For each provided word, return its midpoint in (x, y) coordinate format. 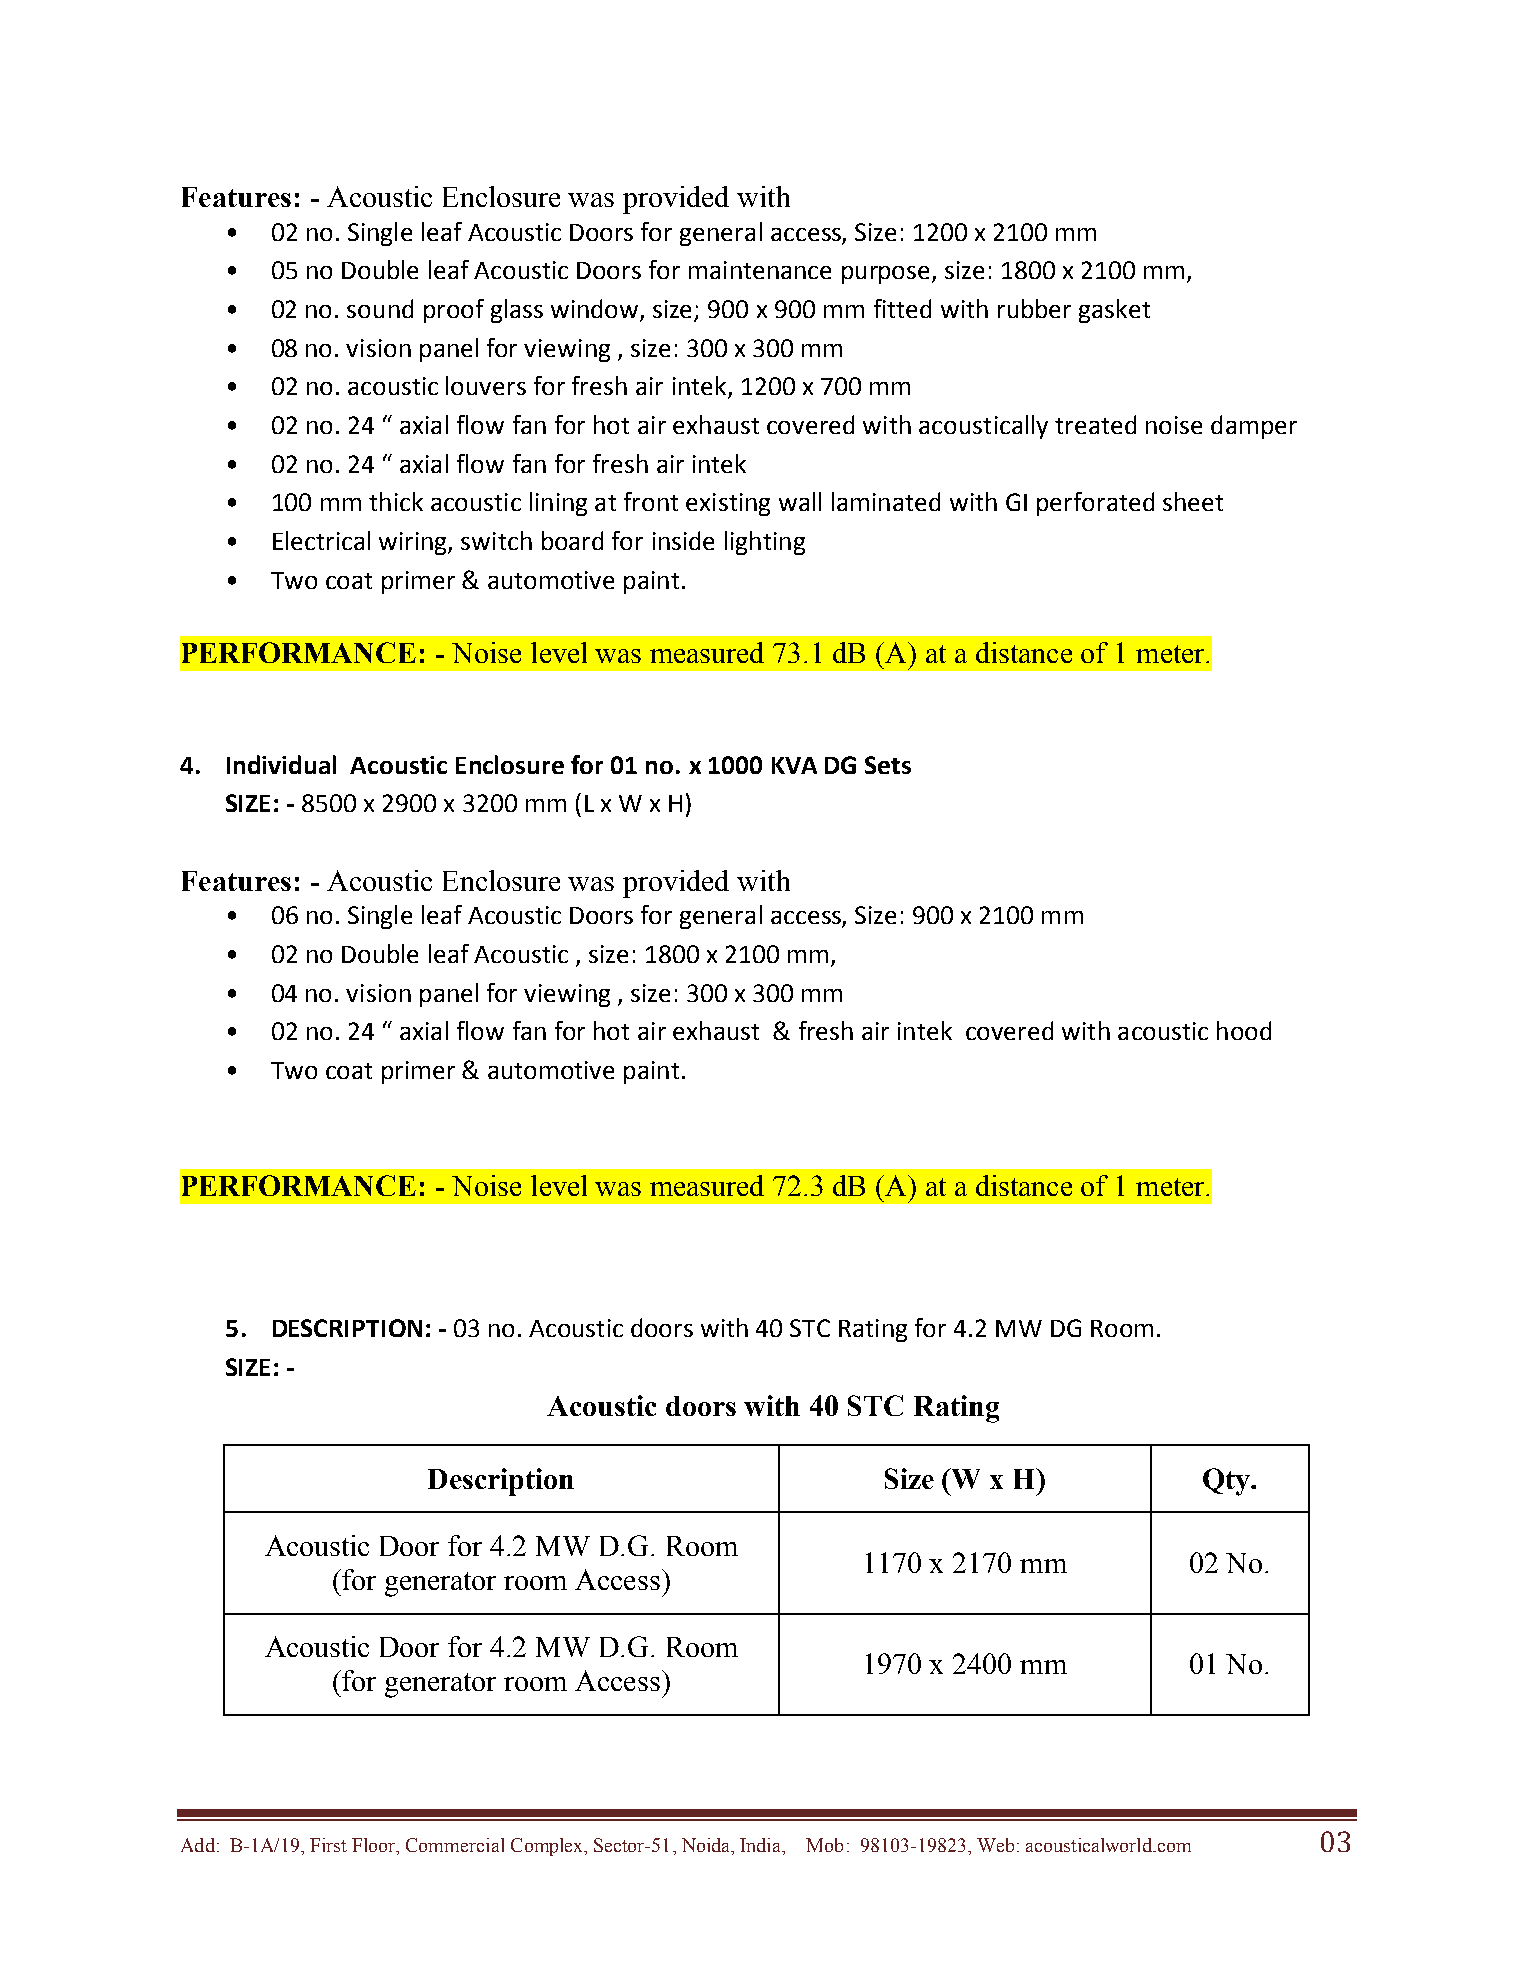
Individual (281, 764)
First (328, 1845)
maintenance (760, 270)
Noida (707, 1845)
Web (995, 1845)
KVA (794, 765)
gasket (1114, 311)
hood (1244, 1030)
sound (380, 308)
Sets (888, 765)
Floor (375, 1845)
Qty (1227, 1482)
